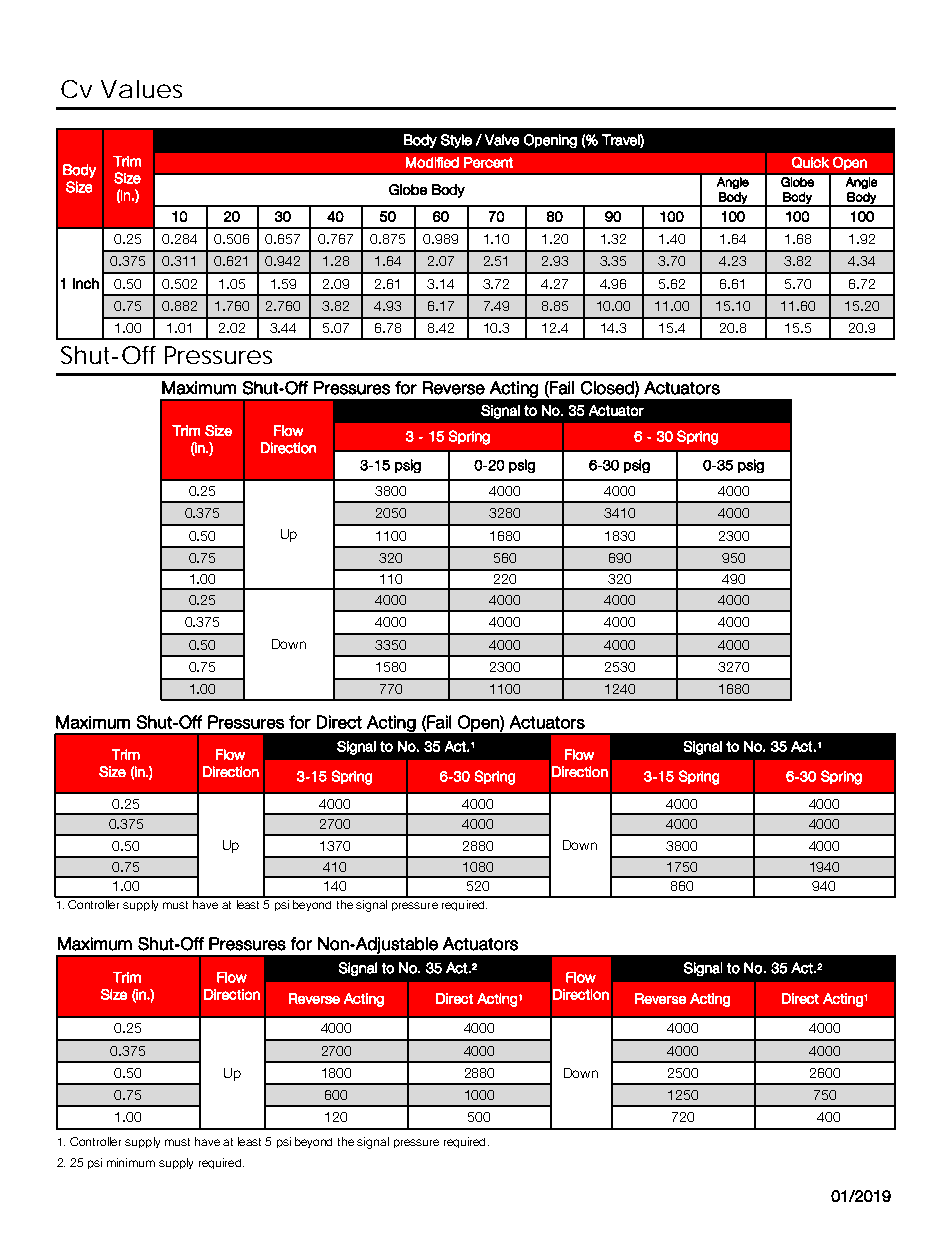 This screenshot has height=1233, width=952. Describe the element at coordinates (131, 1162) in the screenshot. I see `minimum` at that location.
